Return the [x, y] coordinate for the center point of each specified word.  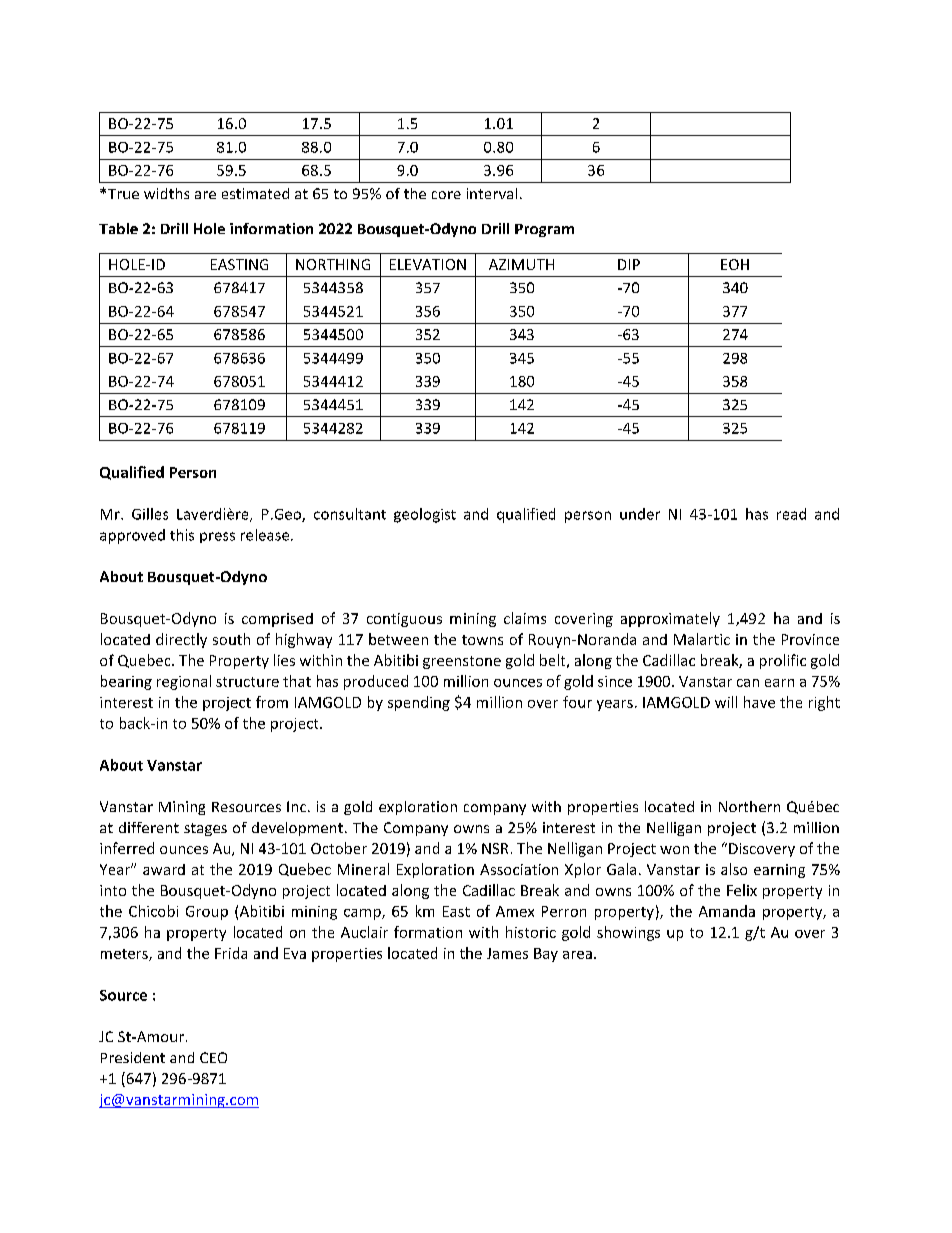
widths [166, 193]
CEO [213, 1057]
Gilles [150, 514]
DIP [629, 264]
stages [205, 829]
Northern [749, 806]
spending [419, 703]
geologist [425, 515]
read [791, 514]
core [446, 195]
